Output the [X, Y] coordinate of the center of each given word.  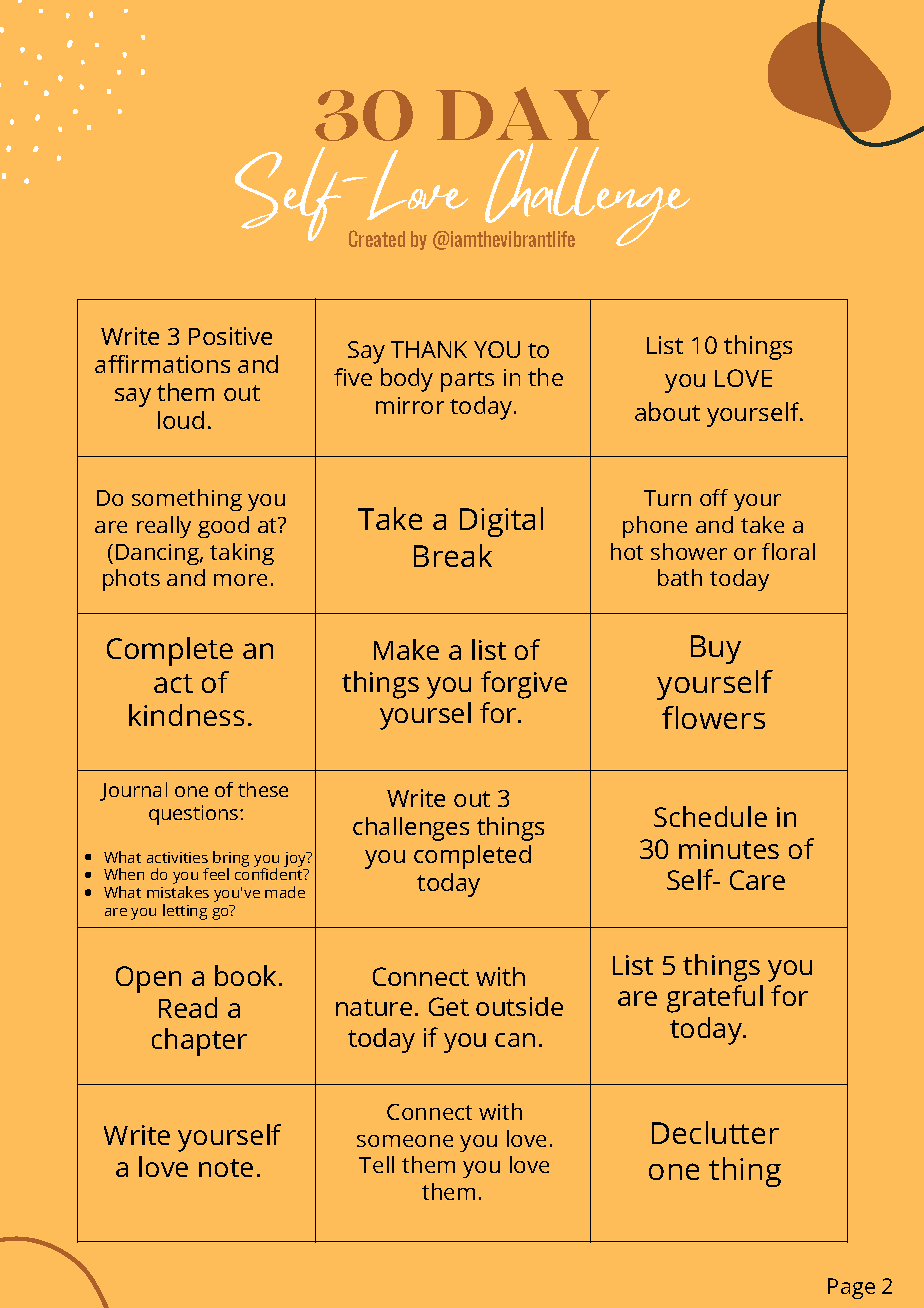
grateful [715, 999]
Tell [376, 1164]
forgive [524, 685]
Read [188, 1007]
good [223, 527]
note [226, 1168]
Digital [501, 522]
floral [788, 551]
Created [377, 238]
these [263, 789]
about [667, 411]
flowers [713, 717]
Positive [230, 336]
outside [519, 1006]
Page [851, 1288]
